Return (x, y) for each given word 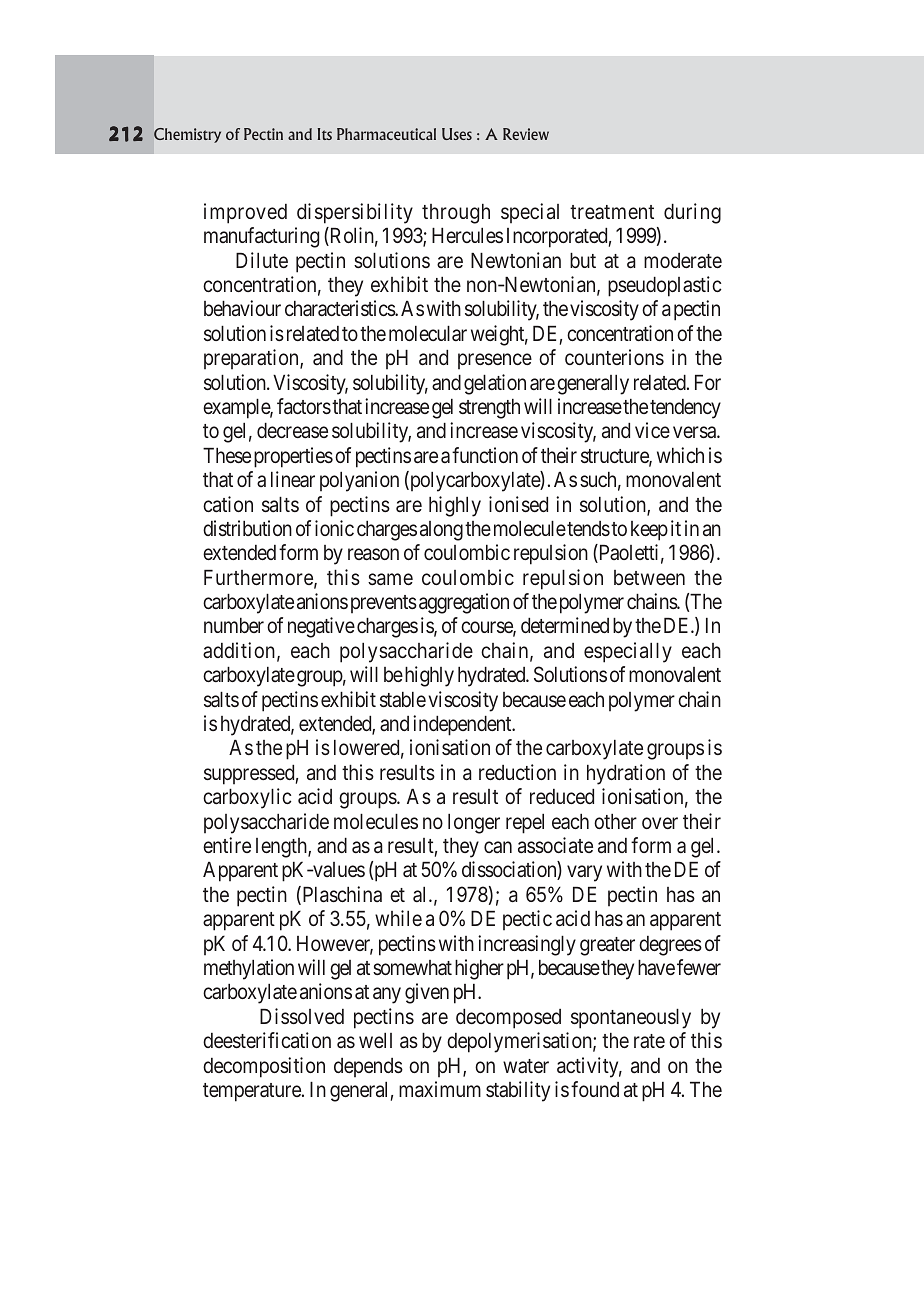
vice (652, 430)
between (649, 577)
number (234, 625)
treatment (612, 212)
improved (245, 213)
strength (489, 409)
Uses (457, 134)
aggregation (464, 603)
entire (227, 845)
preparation (252, 359)
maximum (440, 1089)
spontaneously (631, 1019)
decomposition (264, 1067)
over (660, 823)
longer (474, 824)
